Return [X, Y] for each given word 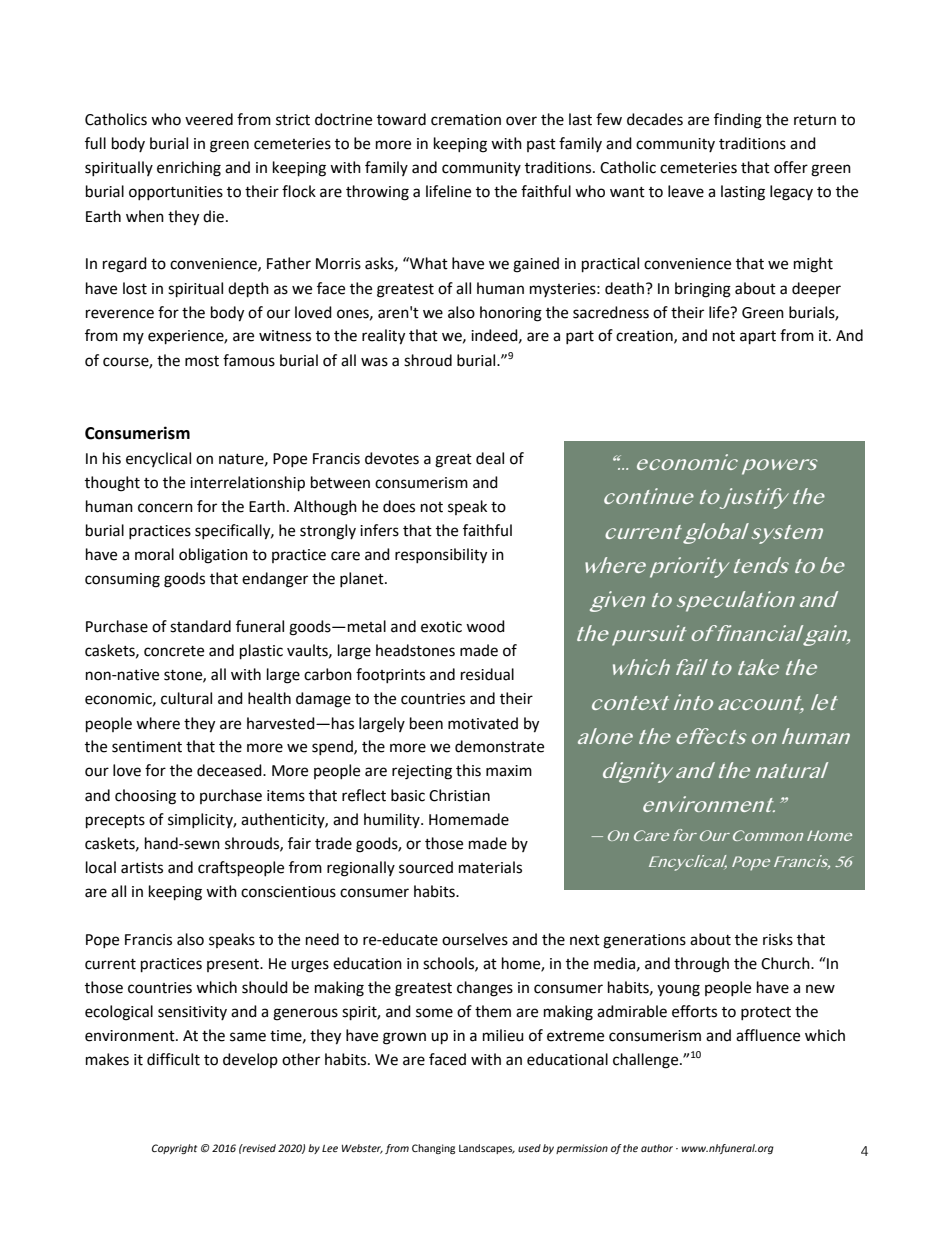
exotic [441, 627]
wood [485, 626]
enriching [189, 169]
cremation [466, 120]
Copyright [174, 1149]
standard [200, 626]
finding [738, 121]
